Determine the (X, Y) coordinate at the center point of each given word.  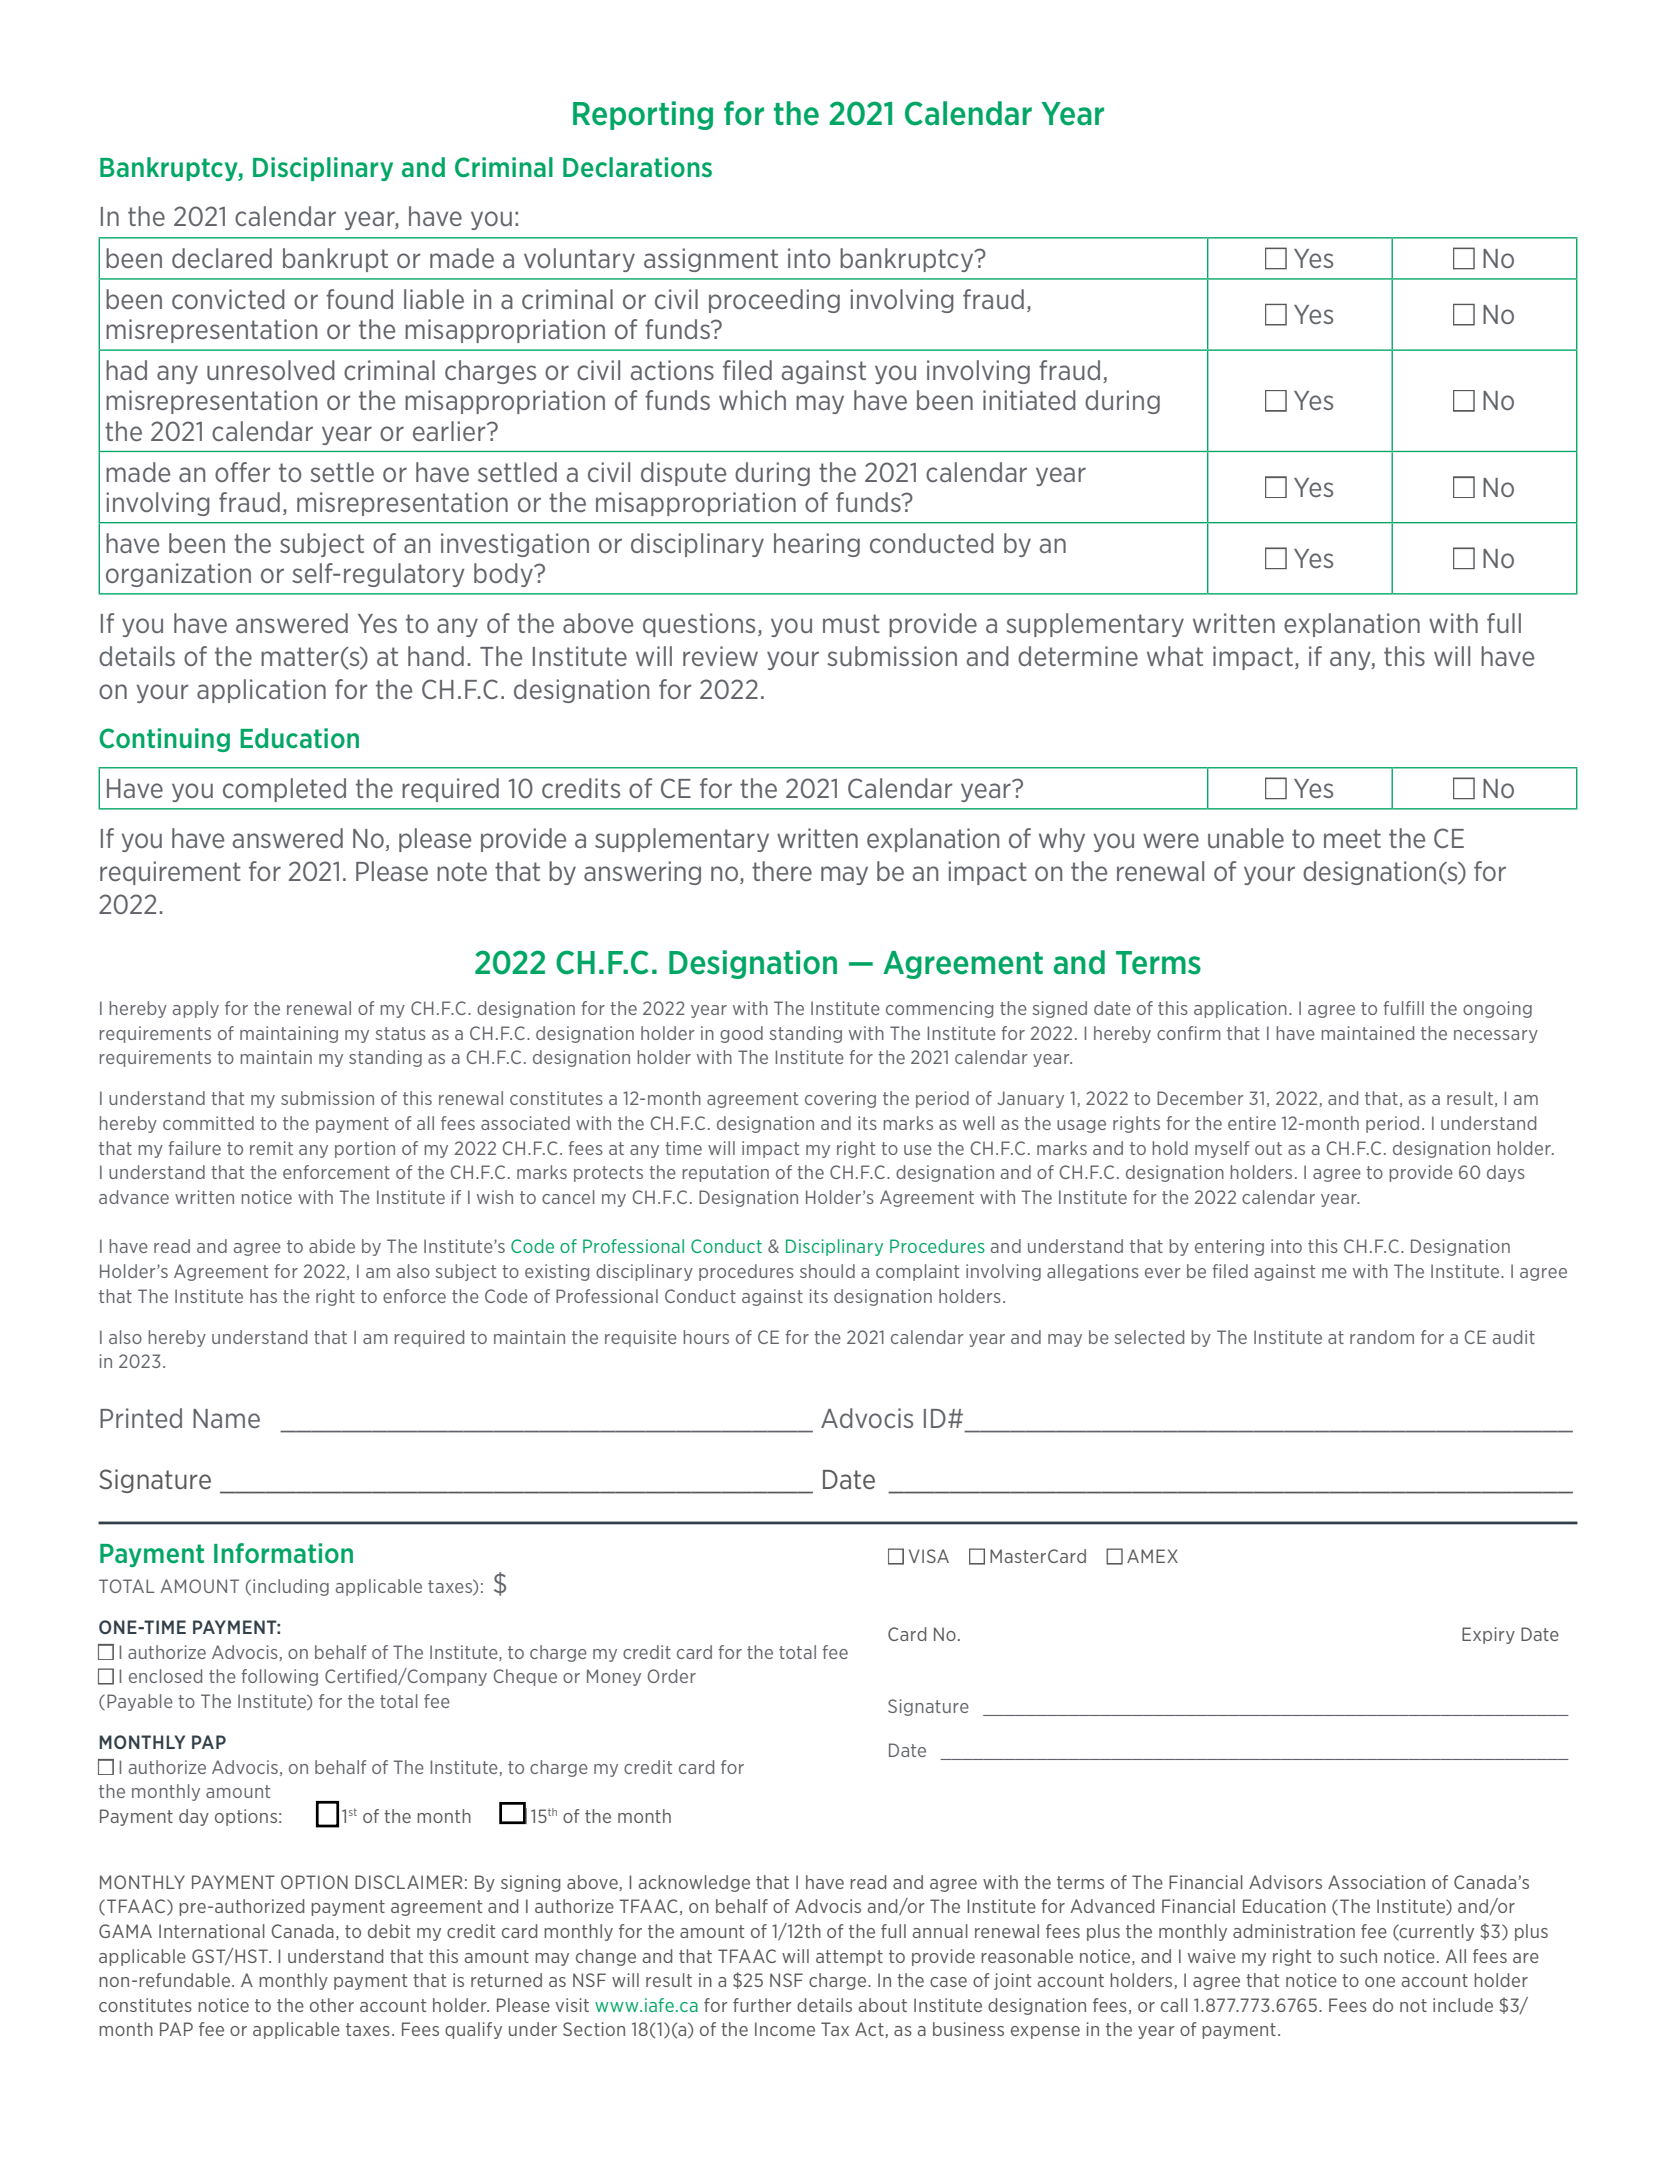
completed (284, 790)
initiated (1029, 400)
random (1382, 1337)
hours (706, 1337)
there (782, 871)
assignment (711, 260)
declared (222, 258)
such (1358, 1956)
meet (1352, 838)
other (332, 2005)
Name (226, 1418)
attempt (849, 1958)
